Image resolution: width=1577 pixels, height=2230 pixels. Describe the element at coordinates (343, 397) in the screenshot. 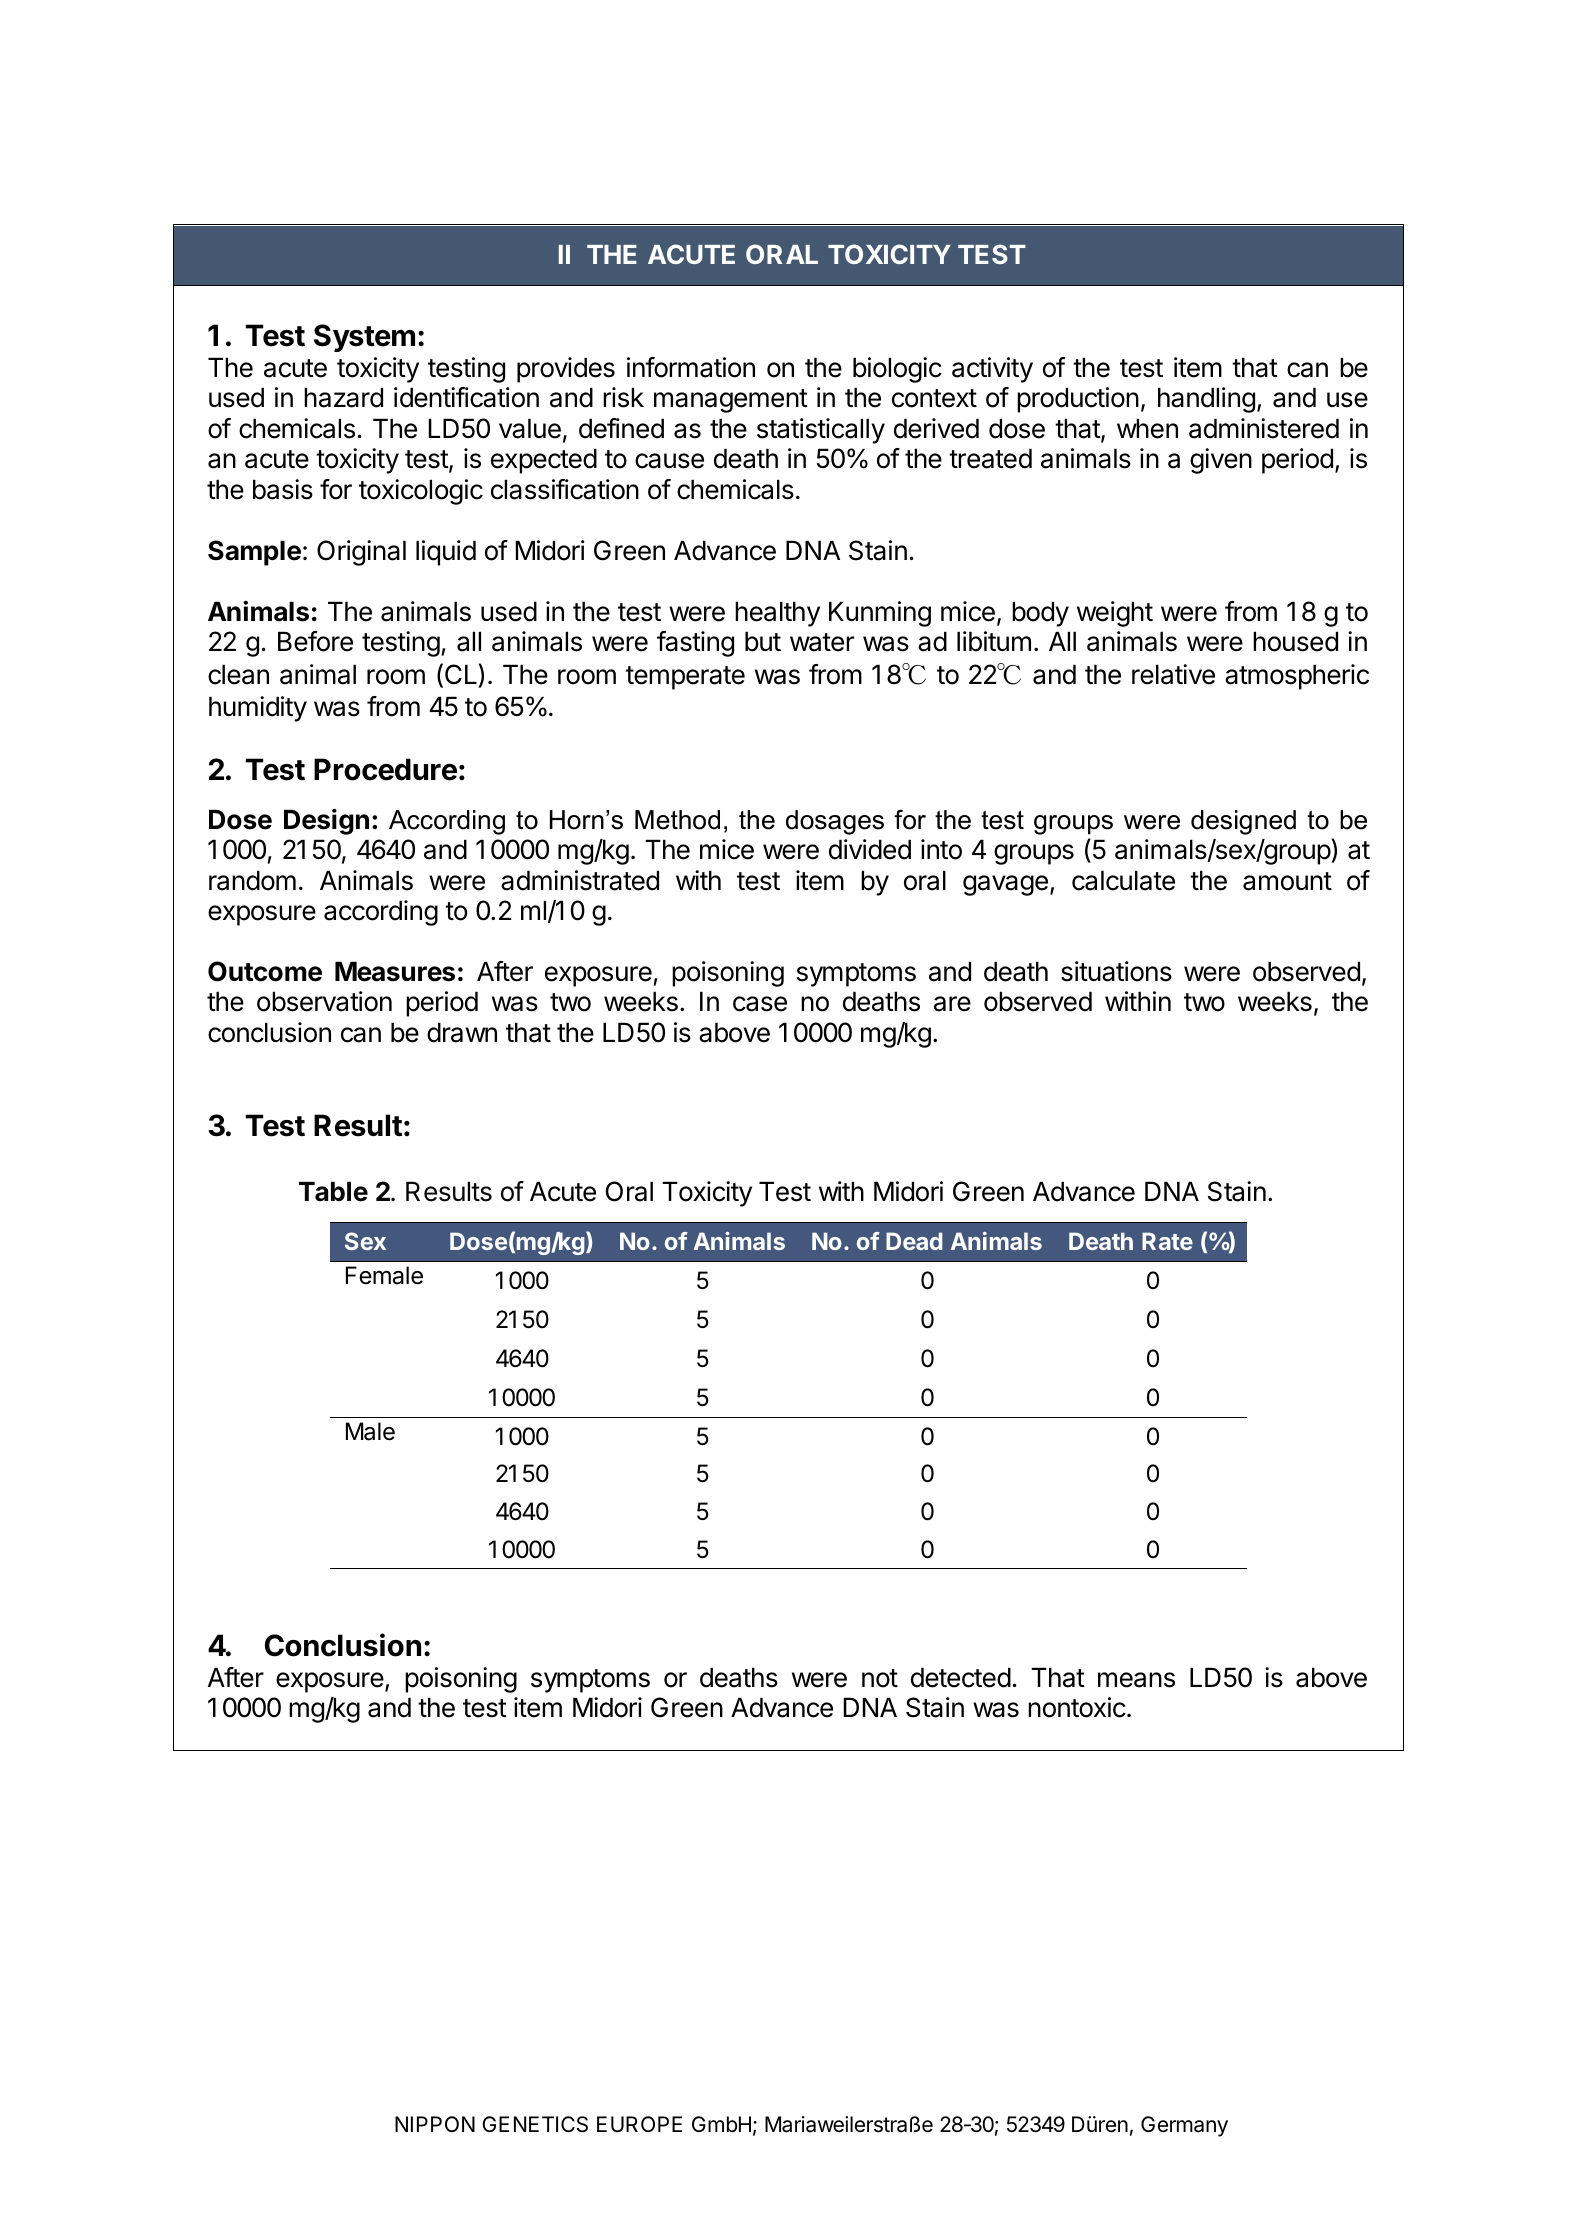

I see `hazard` at that location.
